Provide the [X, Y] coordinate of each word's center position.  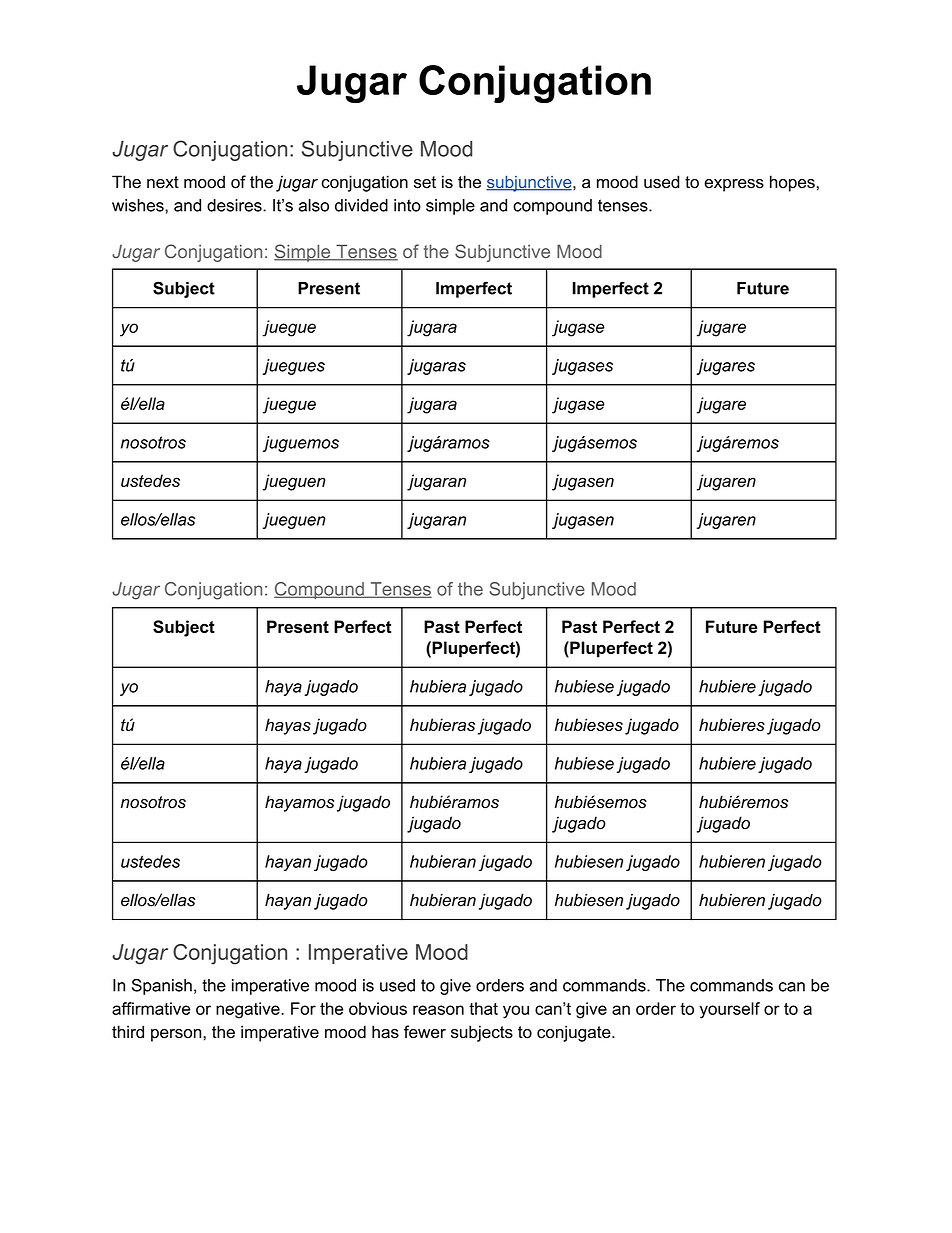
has [385, 1032]
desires [235, 205]
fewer [425, 1032]
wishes [139, 205]
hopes [792, 183]
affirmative [151, 1008]
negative [249, 1010]
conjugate [575, 1033]
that [483, 1008]
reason [438, 1010]
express [734, 185]
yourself [730, 1010]
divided [361, 205]
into [407, 205]
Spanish [162, 987]
